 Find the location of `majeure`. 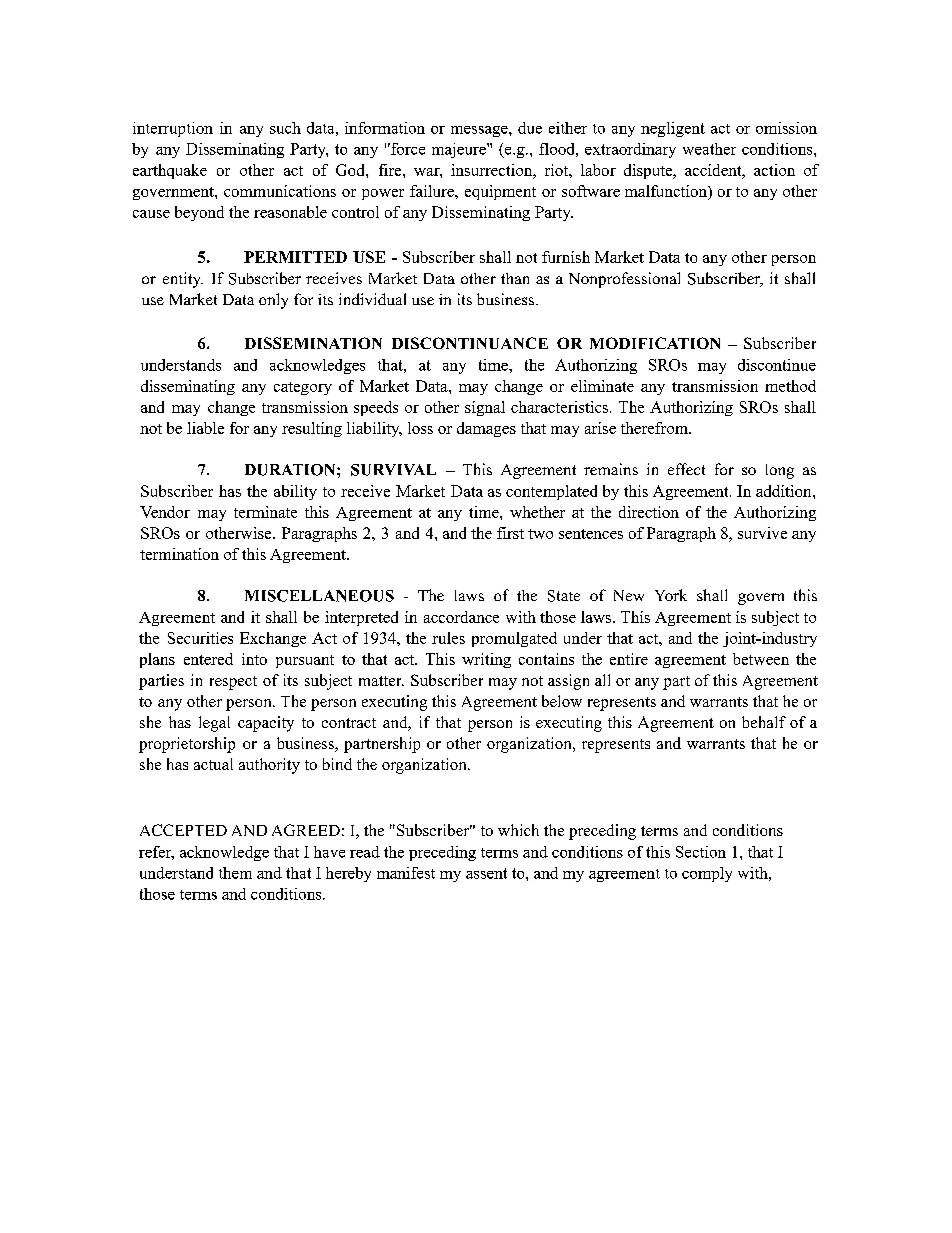

majeure is located at coordinates (460, 150).
